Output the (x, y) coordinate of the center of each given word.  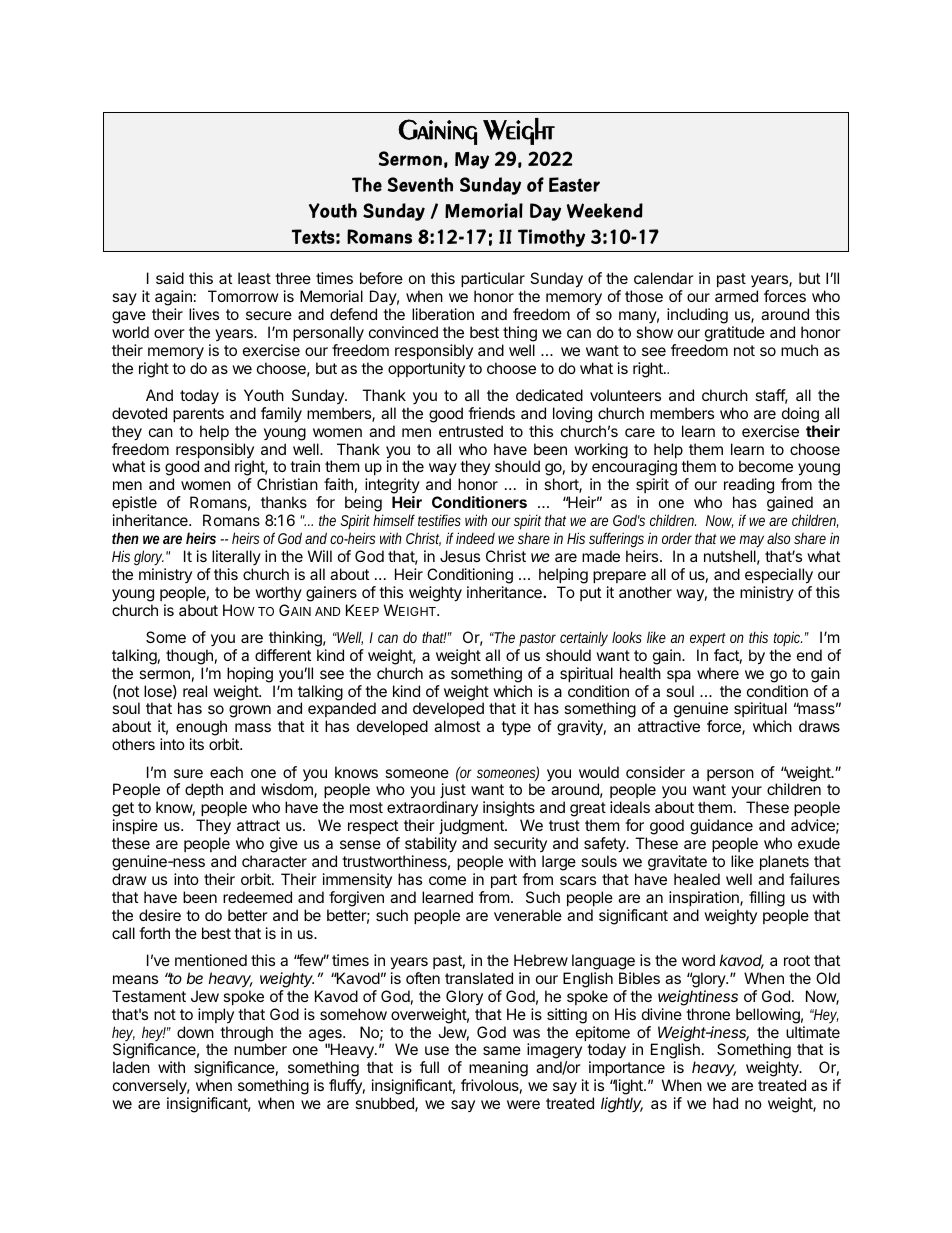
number (260, 1049)
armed (736, 296)
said (170, 278)
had (725, 1103)
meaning (498, 1070)
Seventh (420, 184)
